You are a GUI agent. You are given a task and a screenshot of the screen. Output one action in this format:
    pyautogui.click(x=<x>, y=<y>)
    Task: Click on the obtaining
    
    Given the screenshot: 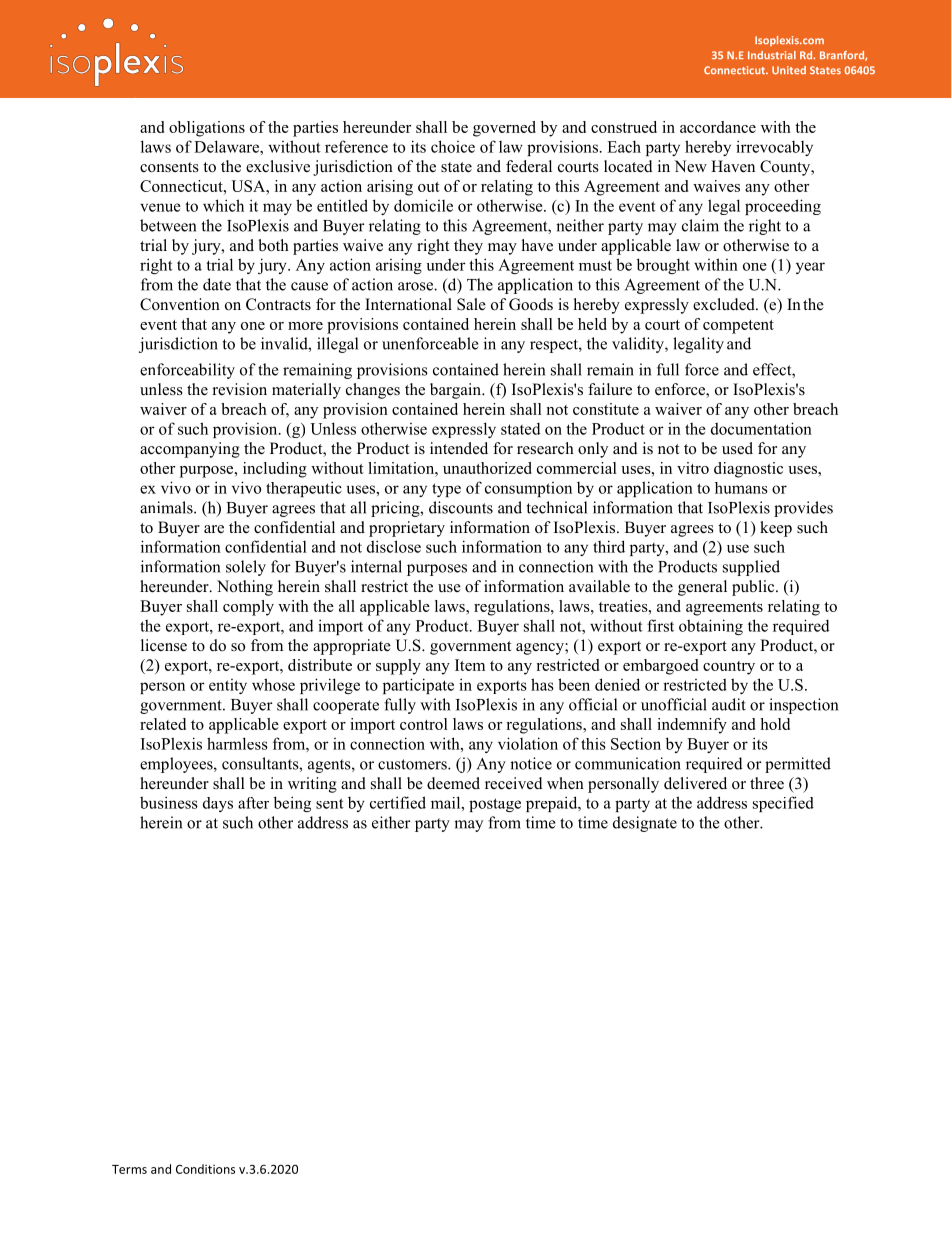 What is the action you would take?
    pyautogui.click(x=711, y=627)
